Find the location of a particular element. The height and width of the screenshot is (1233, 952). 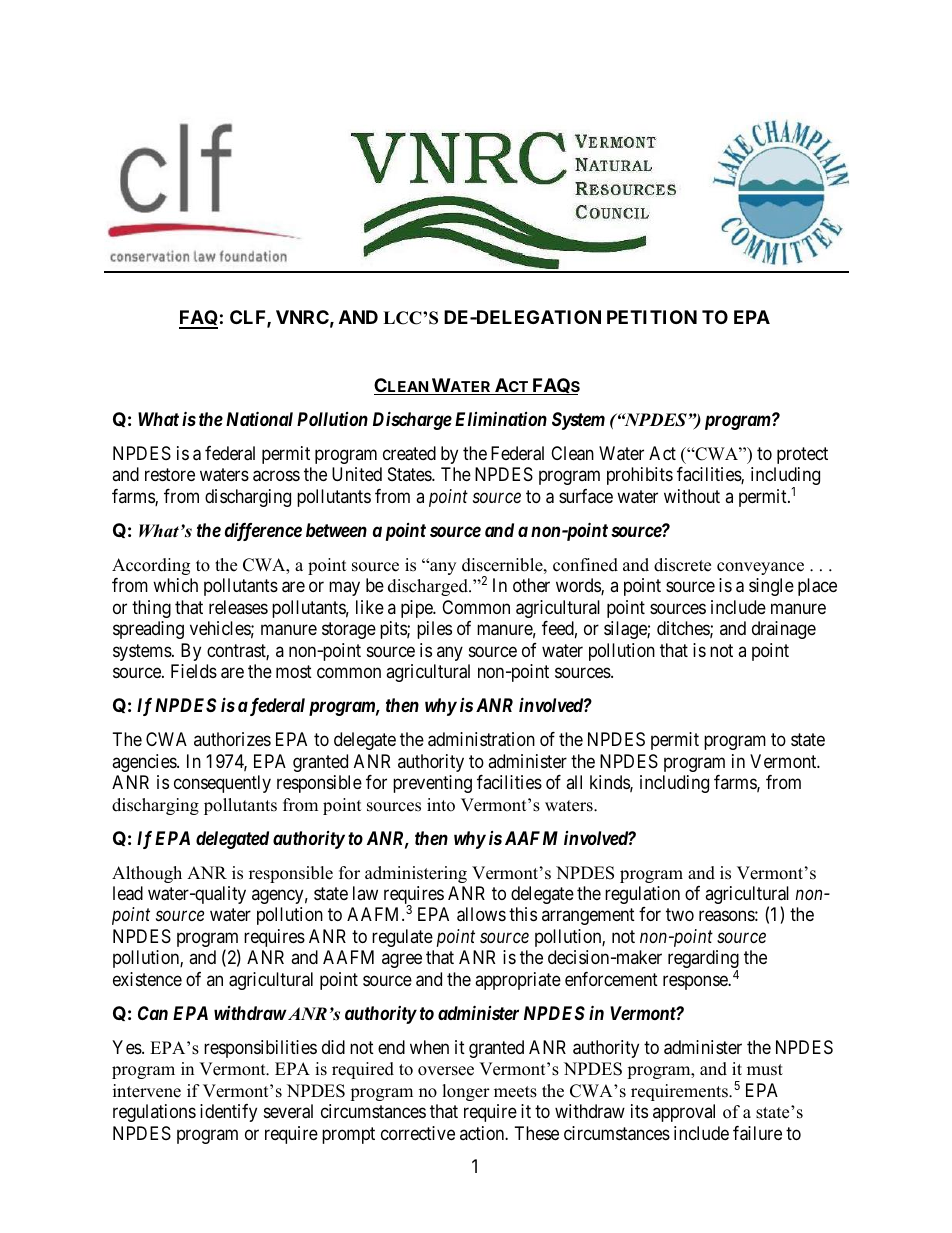

PETITION is located at coordinates (652, 317).
